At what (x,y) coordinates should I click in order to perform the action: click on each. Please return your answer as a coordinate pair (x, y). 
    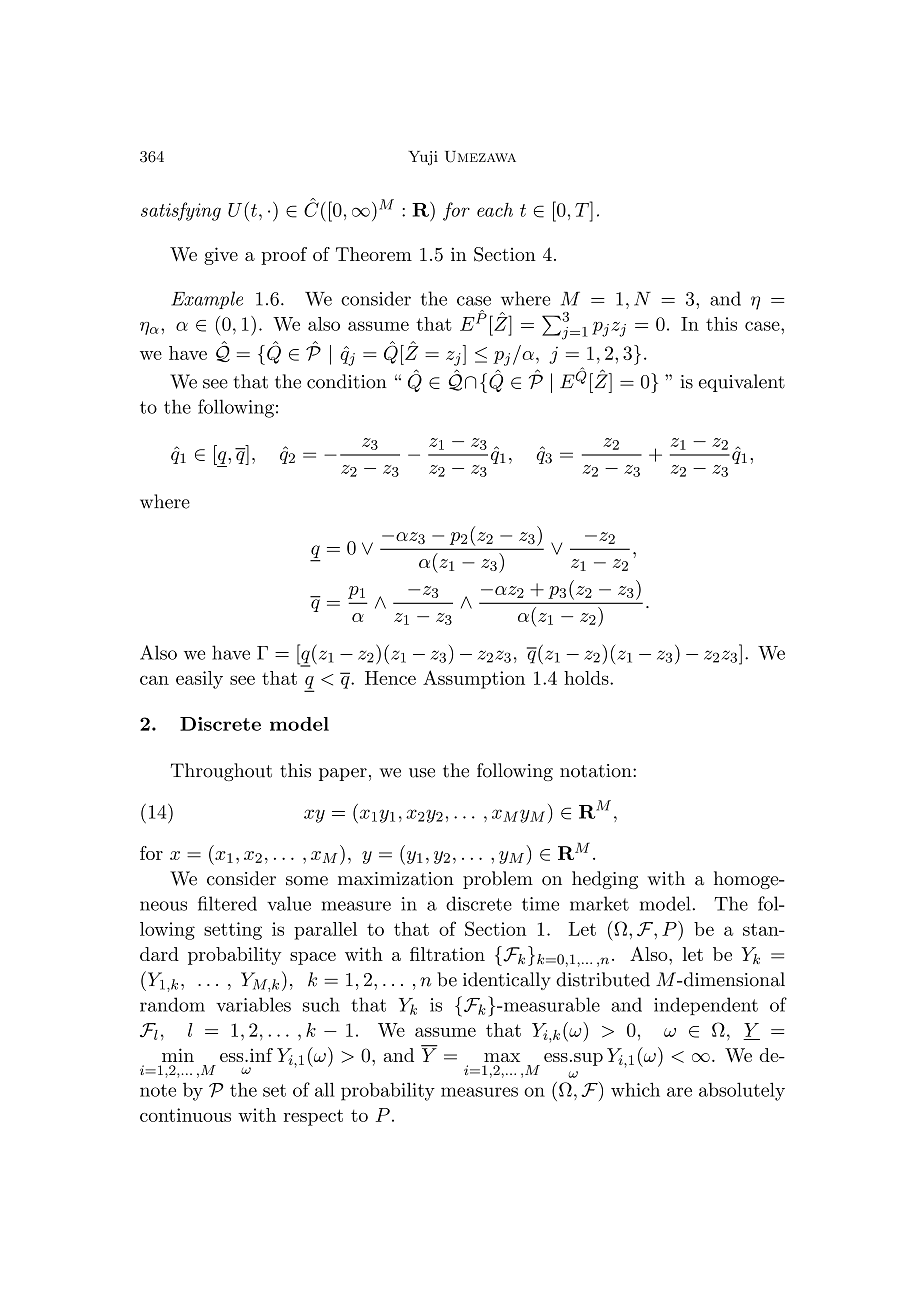
    Looking at the image, I should click on (495, 210).
